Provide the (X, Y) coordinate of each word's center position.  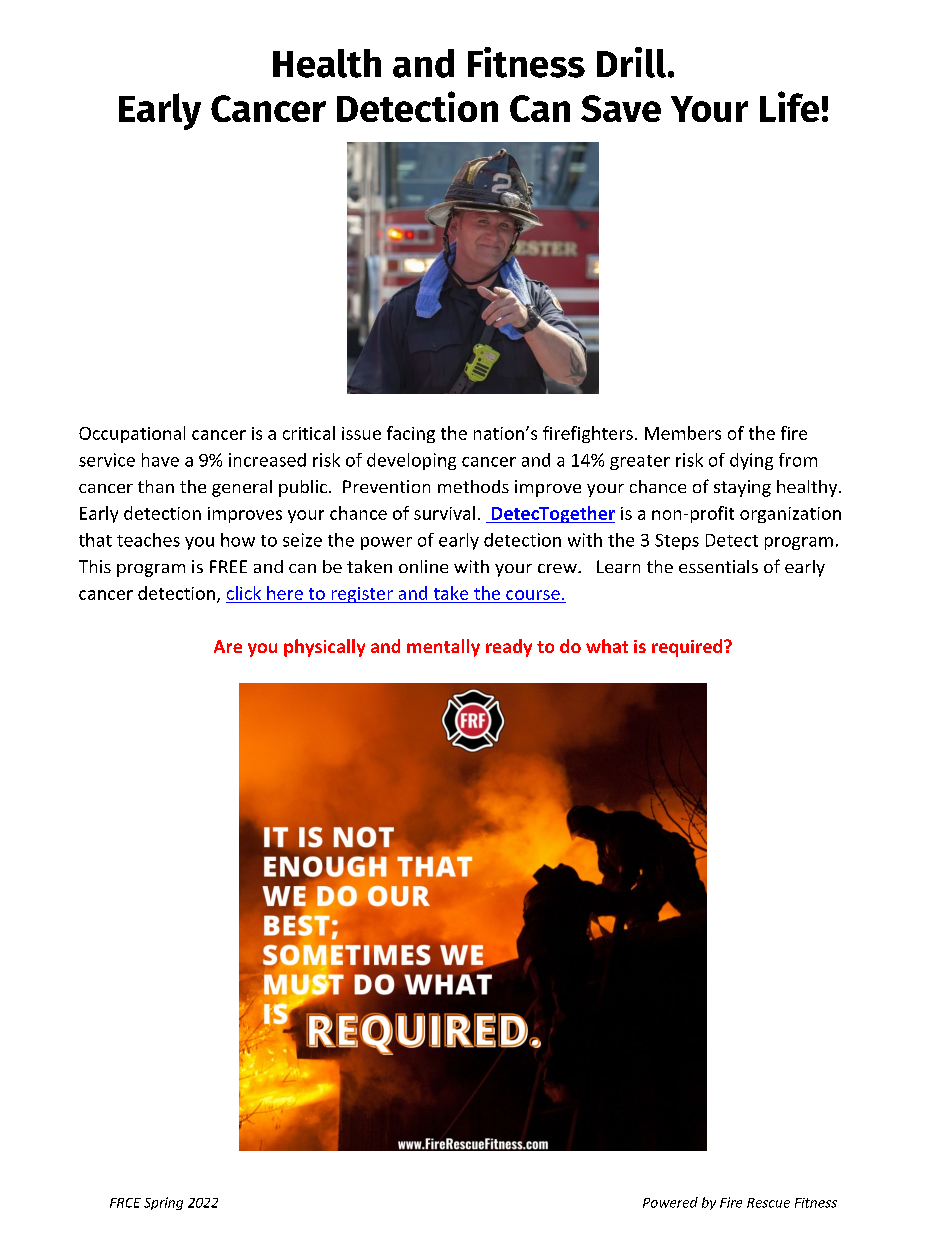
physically (324, 648)
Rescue (768, 1203)
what (607, 646)
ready (509, 648)
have (160, 460)
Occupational (132, 434)
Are (228, 646)
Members (683, 433)
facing (411, 434)
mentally (443, 648)
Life (789, 106)
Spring (163, 1203)
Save (621, 108)
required (688, 648)
